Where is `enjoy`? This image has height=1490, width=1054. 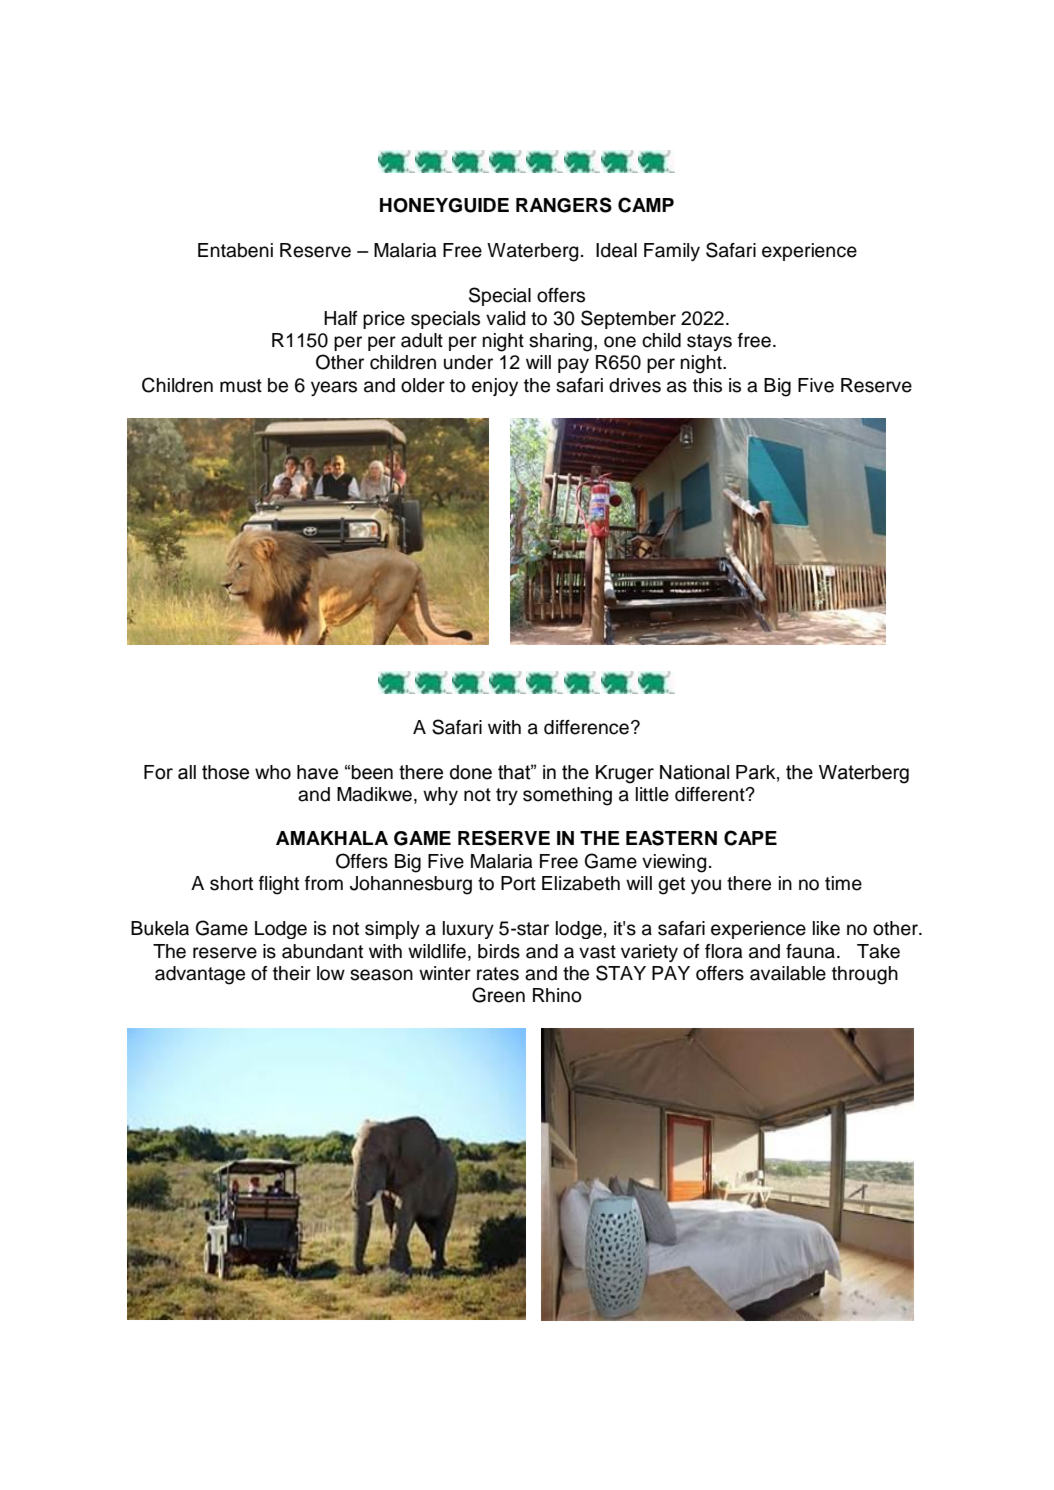
enjoy is located at coordinates (495, 387).
